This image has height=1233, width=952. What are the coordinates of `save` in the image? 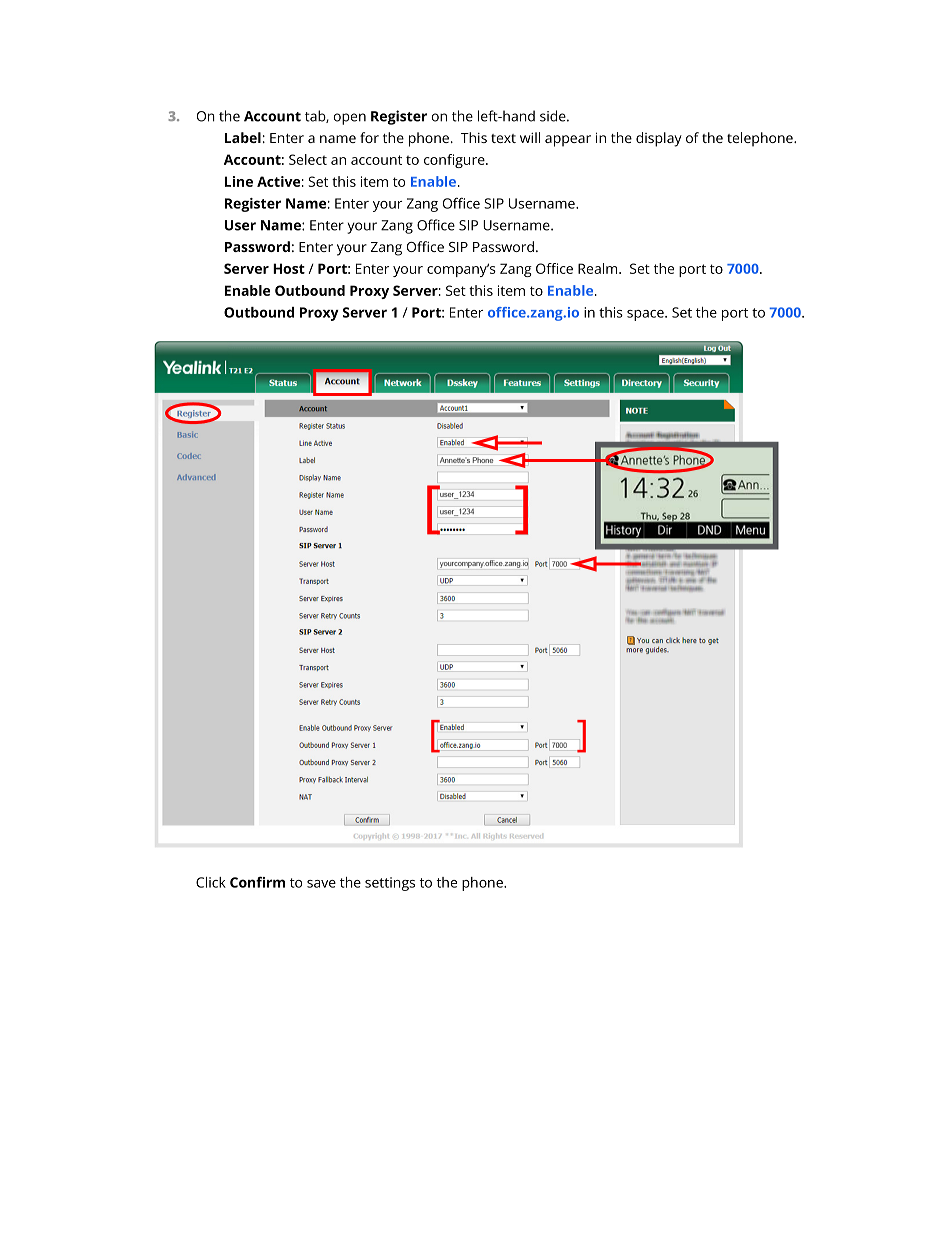 It's located at (321, 884).
